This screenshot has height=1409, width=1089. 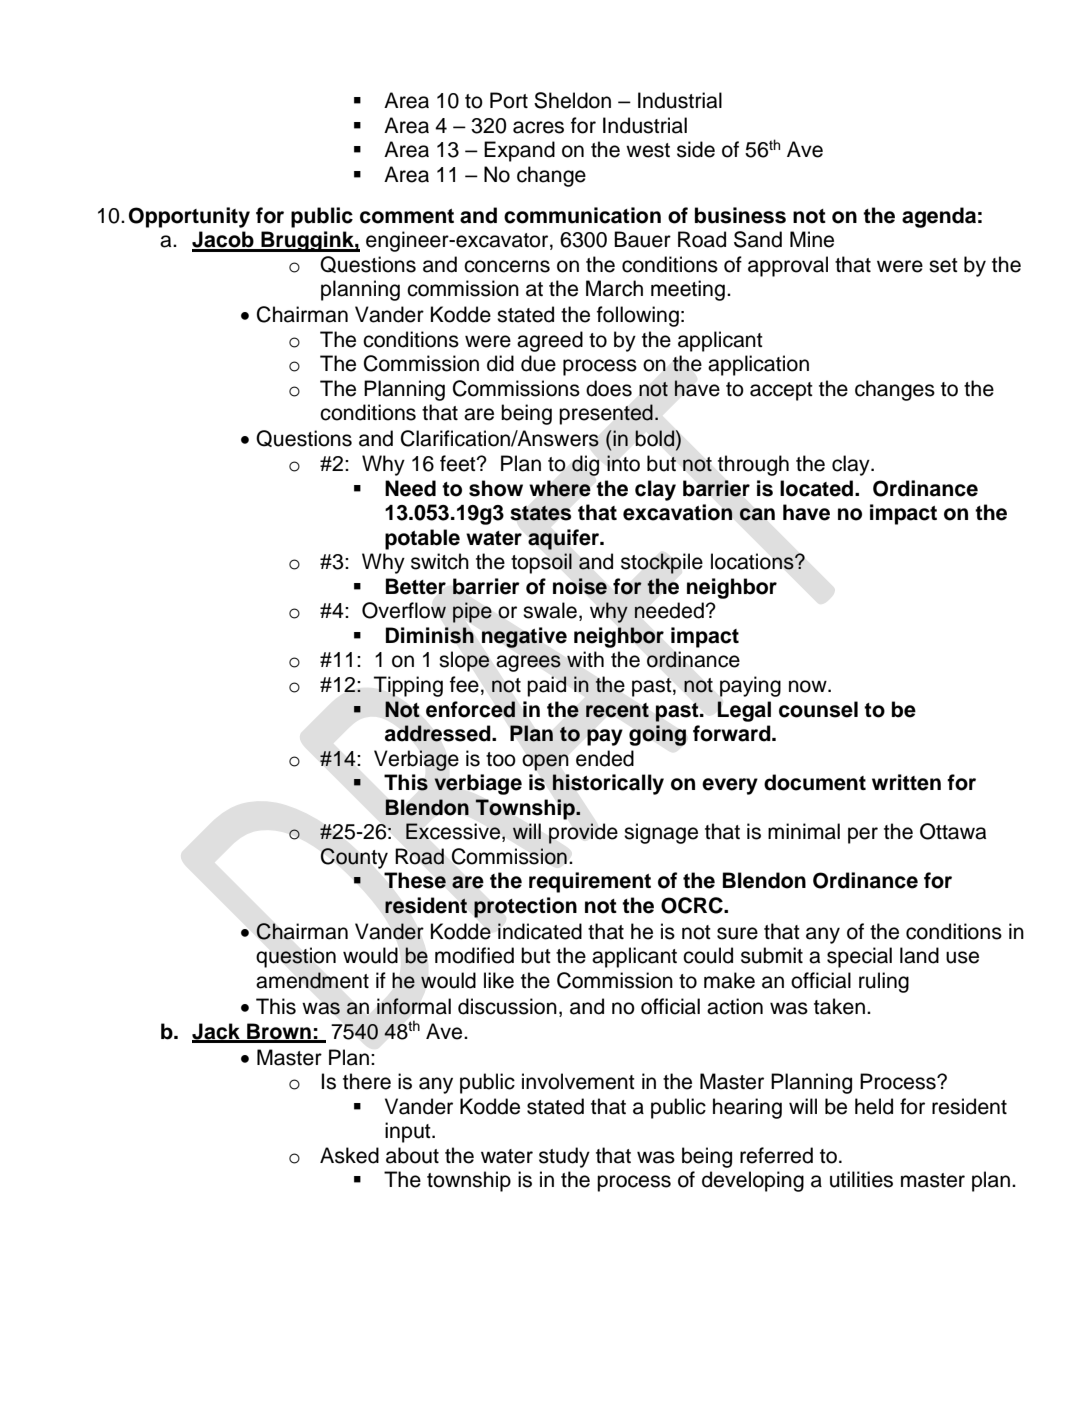 What do you see at coordinates (812, 239) in the screenshot?
I see `Mine` at bounding box center [812, 239].
